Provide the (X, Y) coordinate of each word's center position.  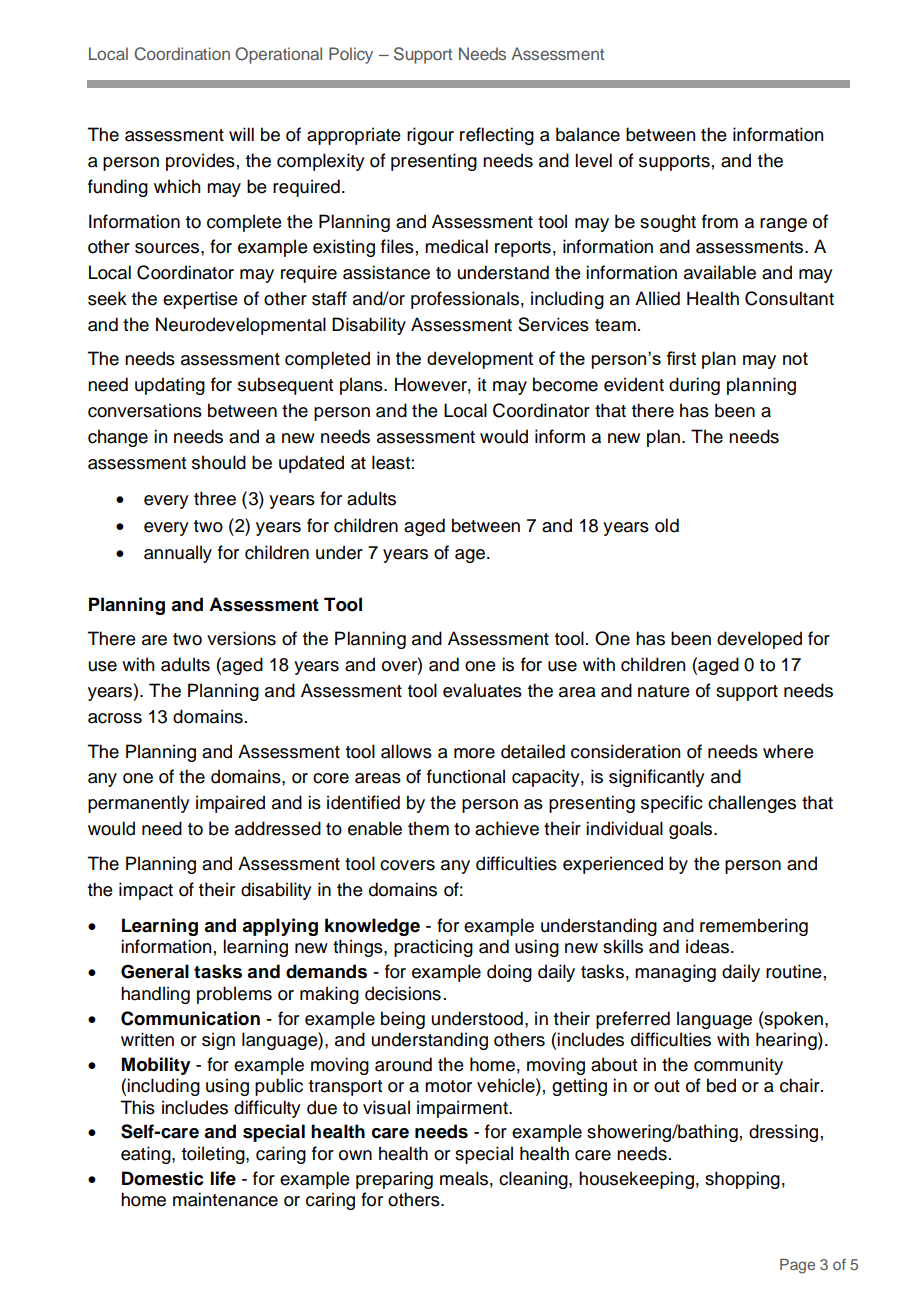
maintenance (225, 1199)
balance (588, 134)
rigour (430, 136)
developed (759, 640)
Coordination (182, 54)
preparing (394, 1180)
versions (241, 638)
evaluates (482, 690)
